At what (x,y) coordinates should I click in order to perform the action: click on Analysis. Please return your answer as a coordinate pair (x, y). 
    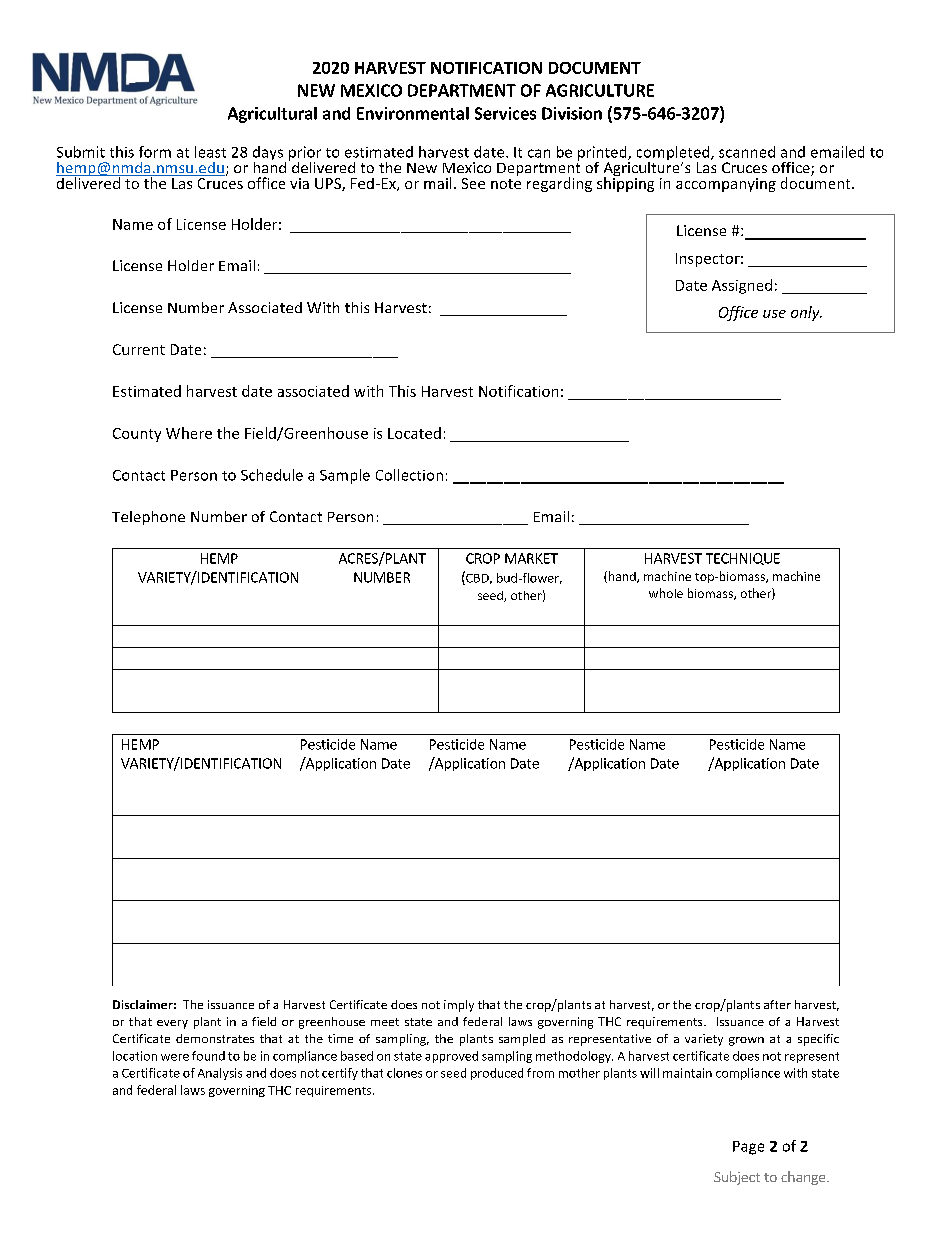
    Looking at the image, I should click on (220, 1074).
